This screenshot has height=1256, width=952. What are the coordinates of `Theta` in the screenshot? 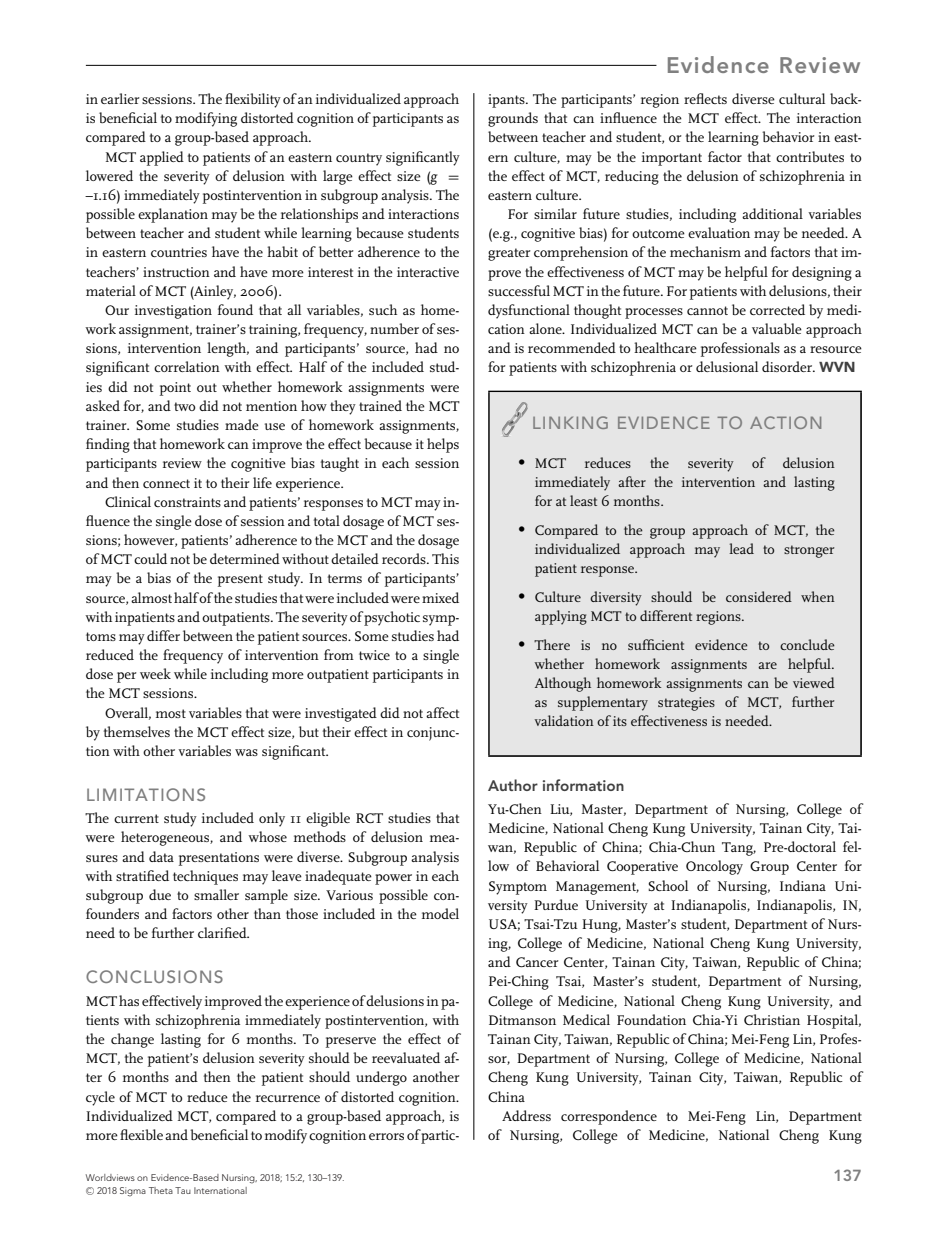 It's located at (161, 1190).
